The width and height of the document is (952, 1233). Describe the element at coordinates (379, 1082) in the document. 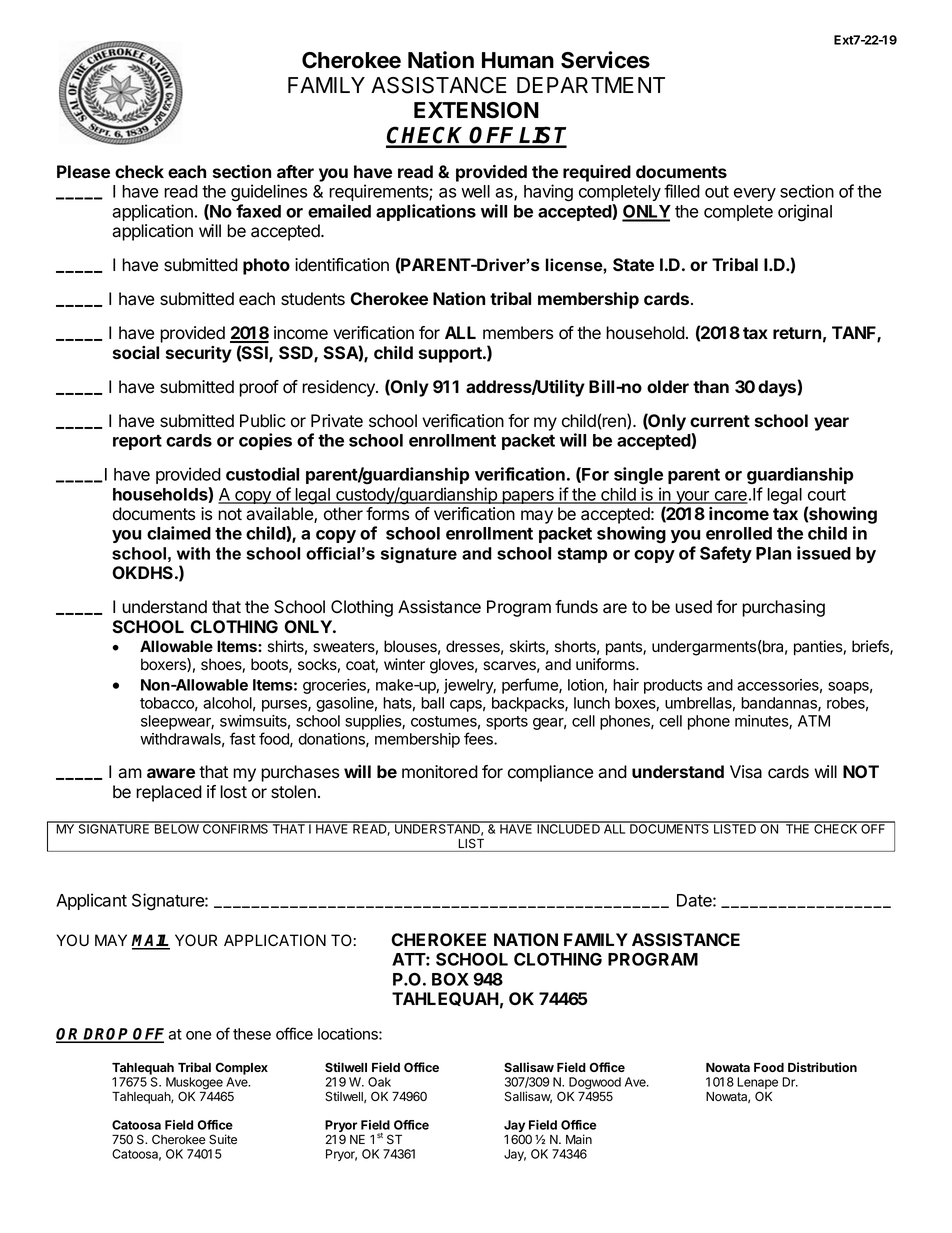

I see `Oak` at that location.
